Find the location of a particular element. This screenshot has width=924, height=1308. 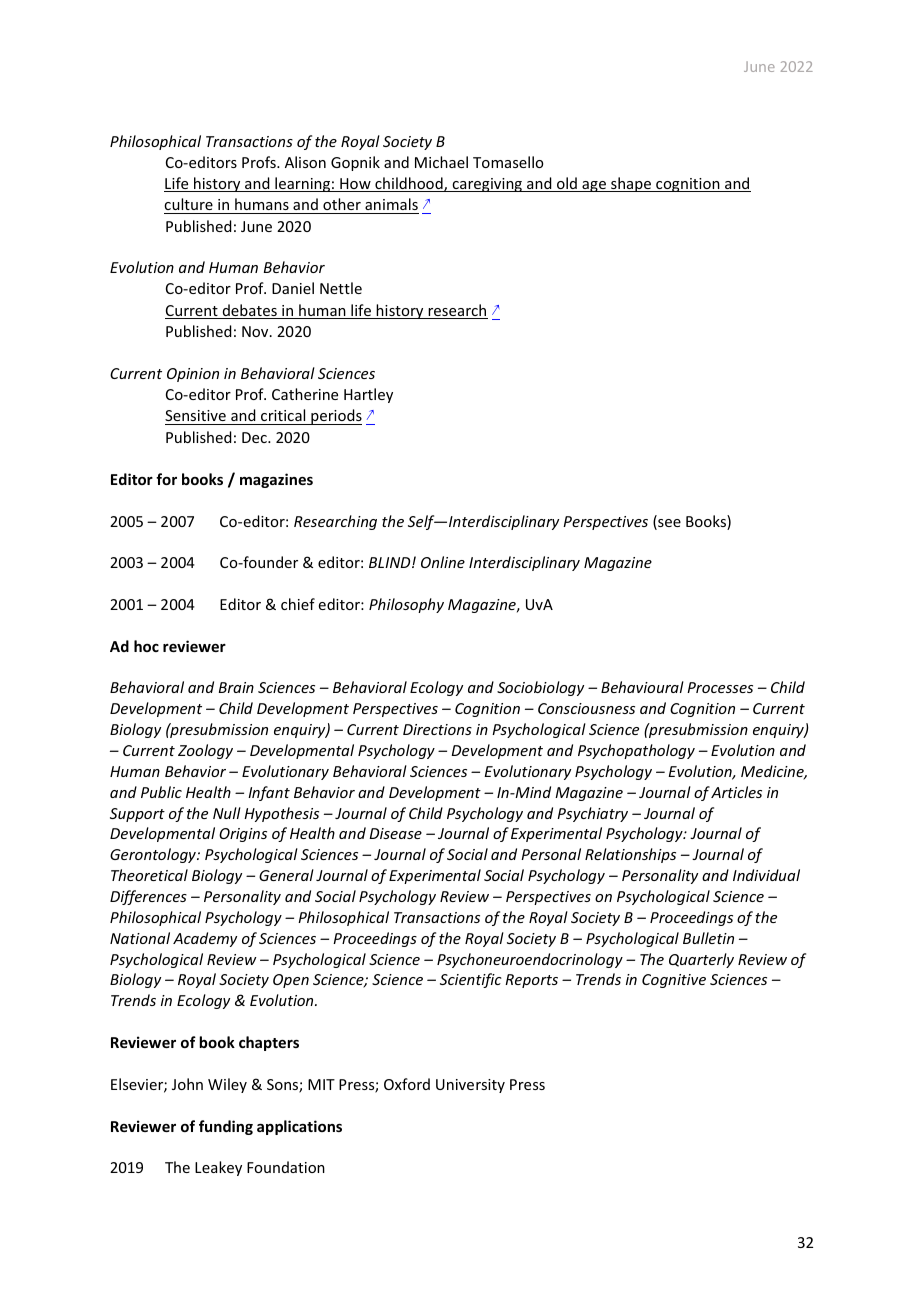

Disease is located at coordinates (395, 833).
